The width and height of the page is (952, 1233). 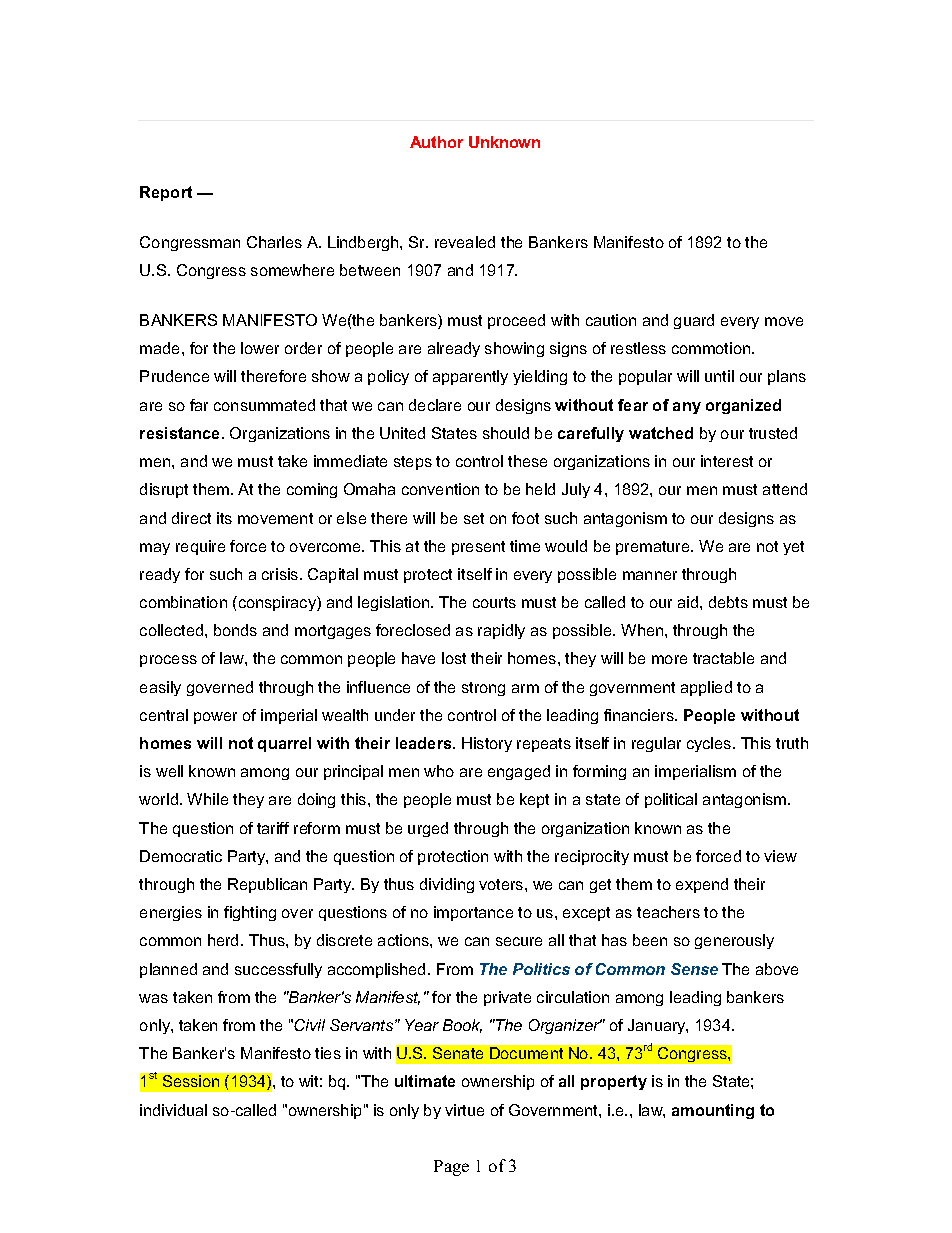 I want to click on individual, so click(x=173, y=1110).
